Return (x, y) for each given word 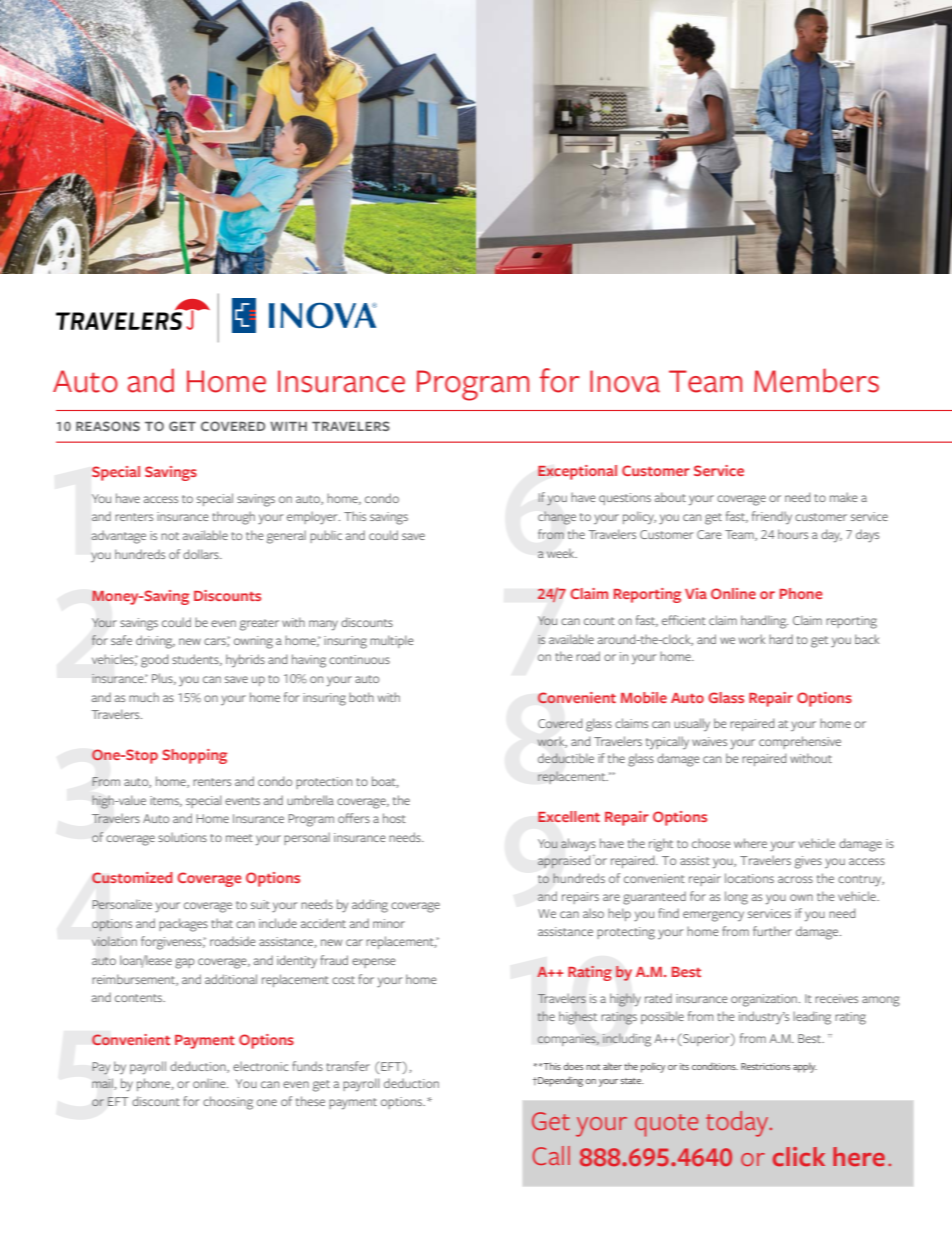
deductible (566, 758)
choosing (228, 1103)
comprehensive (800, 742)
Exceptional (577, 472)
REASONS (108, 426)
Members (816, 380)
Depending (559, 1081)
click (799, 1157)
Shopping (194, 756)
